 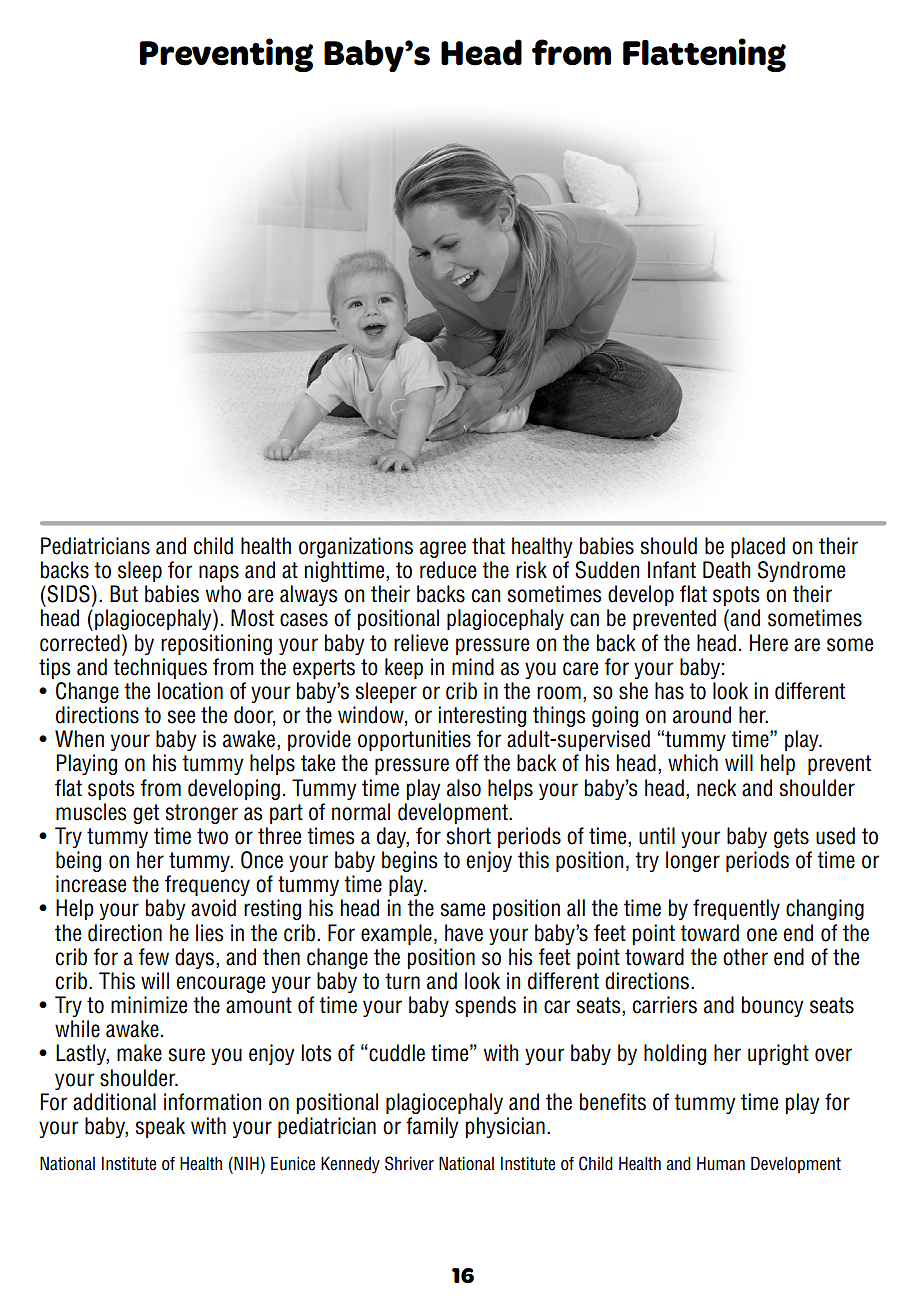 What do you see at coordinates (410, 861) in the screenshot?
I see `begins` at bounding box center [410, 861].
